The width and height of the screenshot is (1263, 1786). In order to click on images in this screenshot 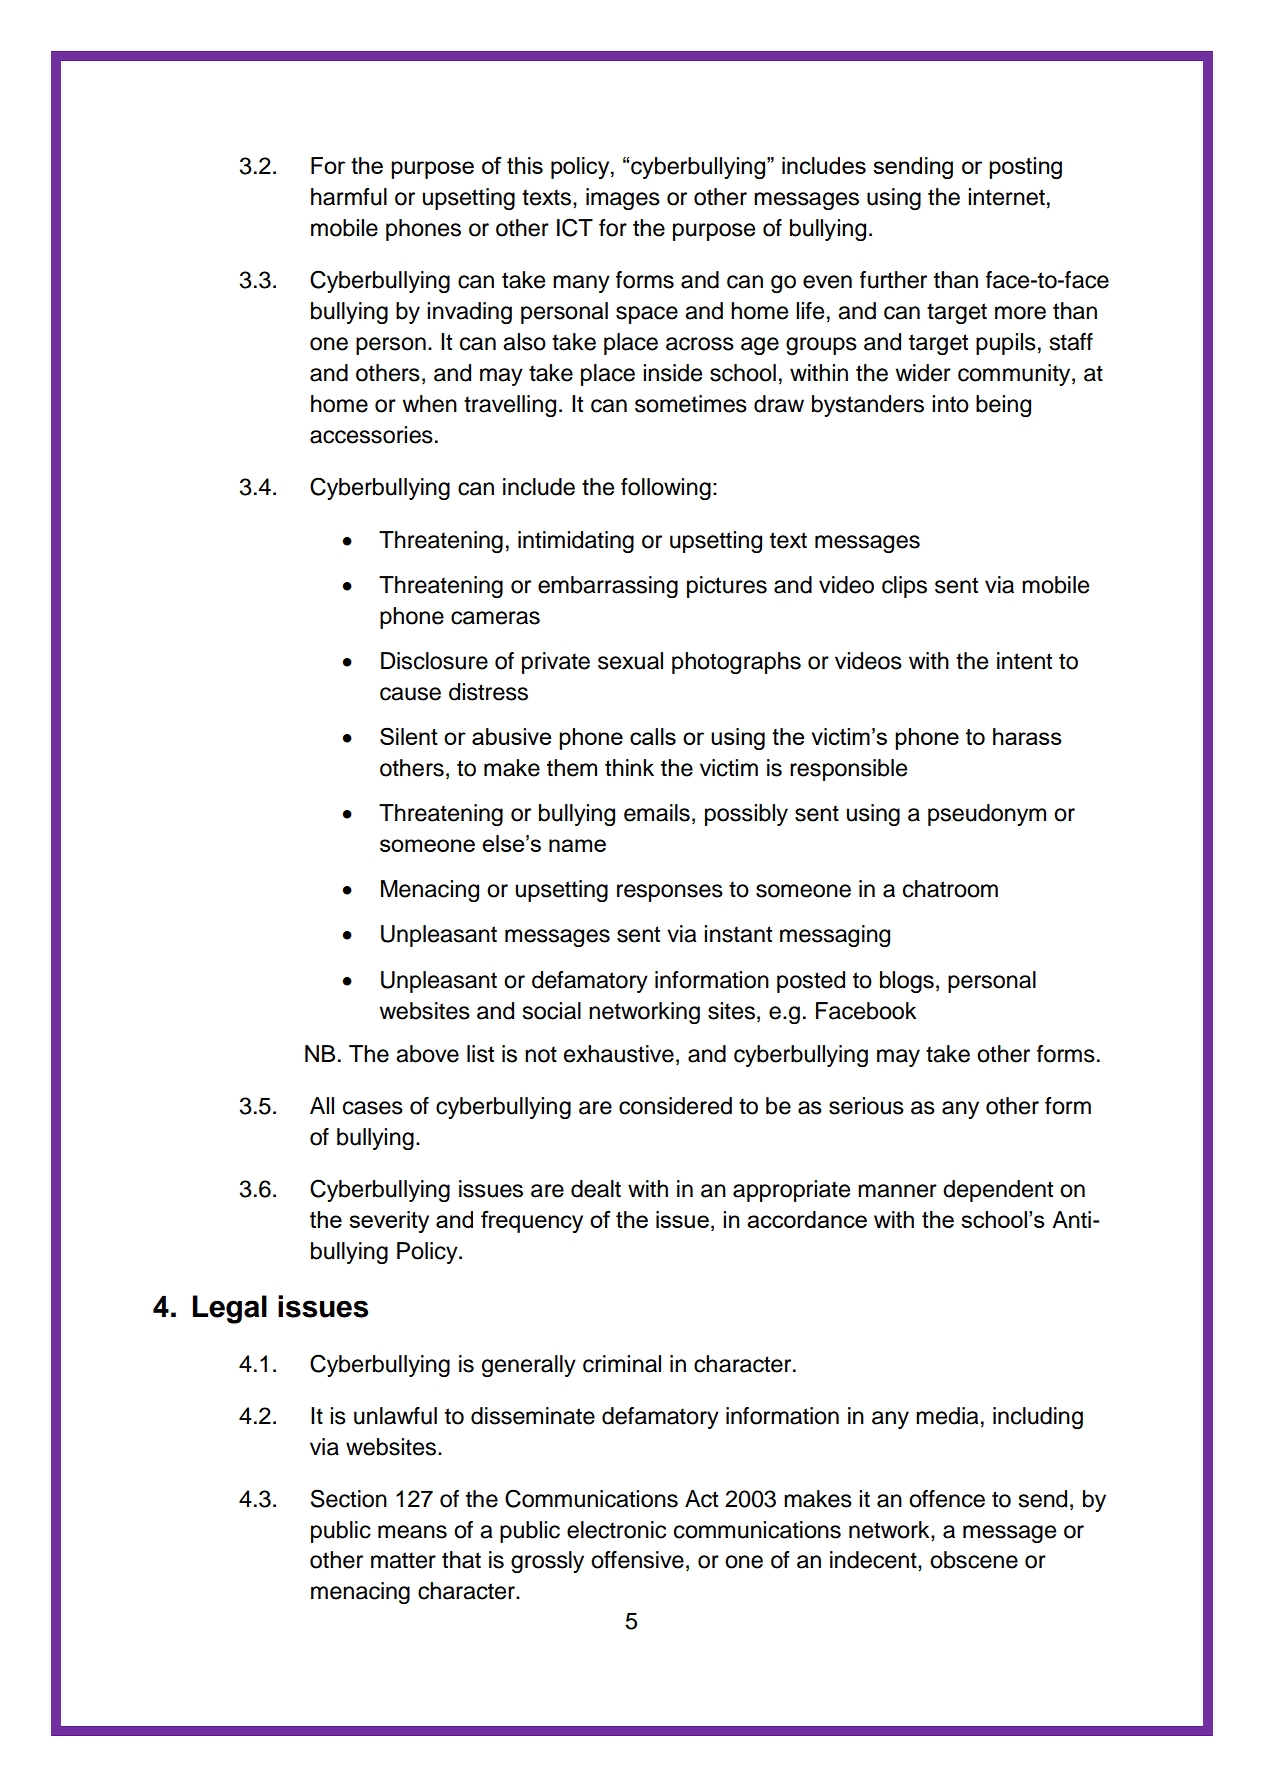, I will do `click(623, 199)`.
